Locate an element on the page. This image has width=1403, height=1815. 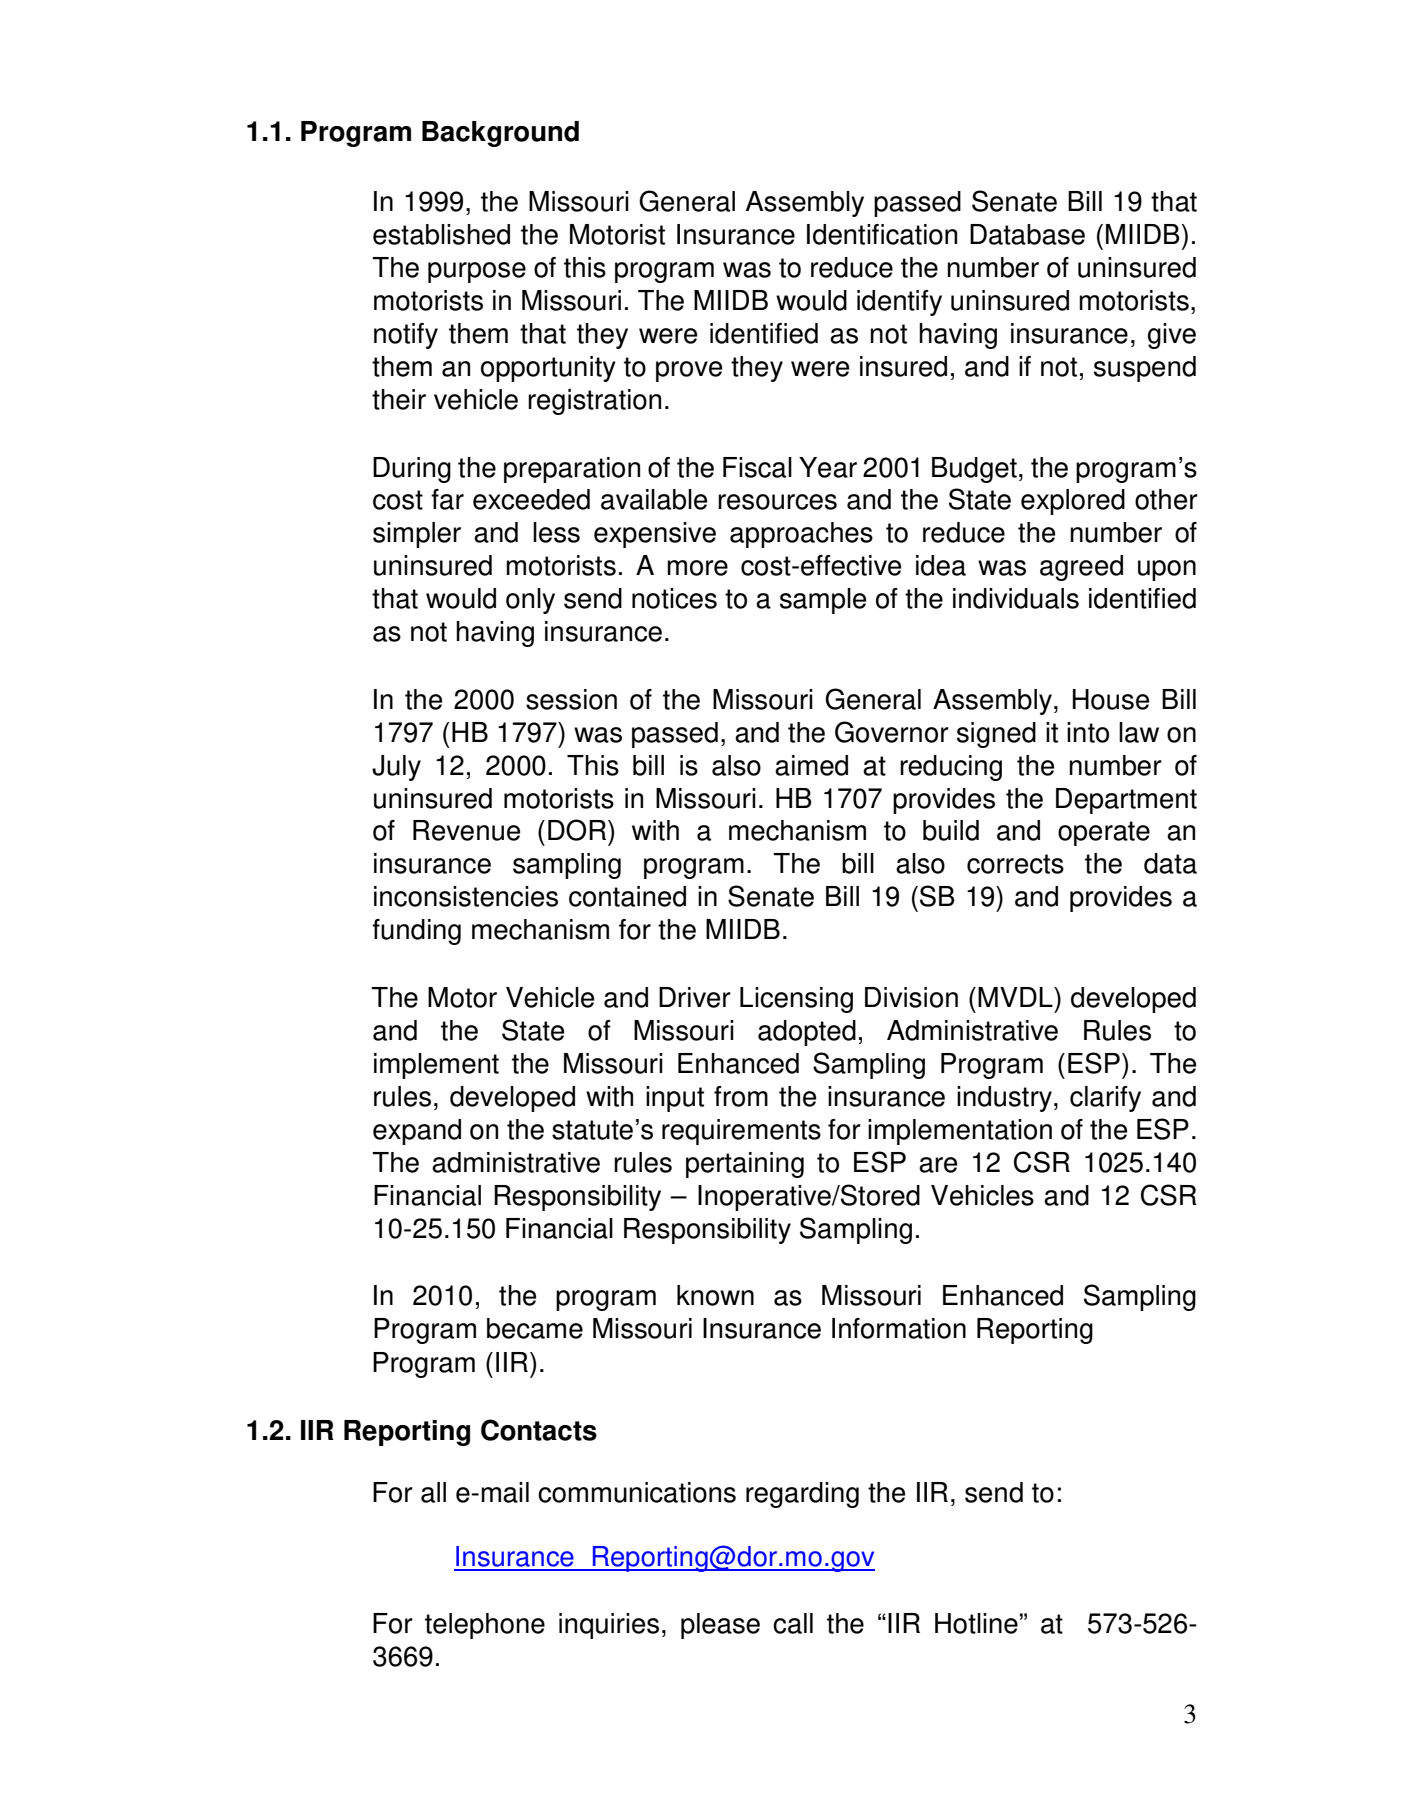
Identification is located at coordinates (882, 234).
